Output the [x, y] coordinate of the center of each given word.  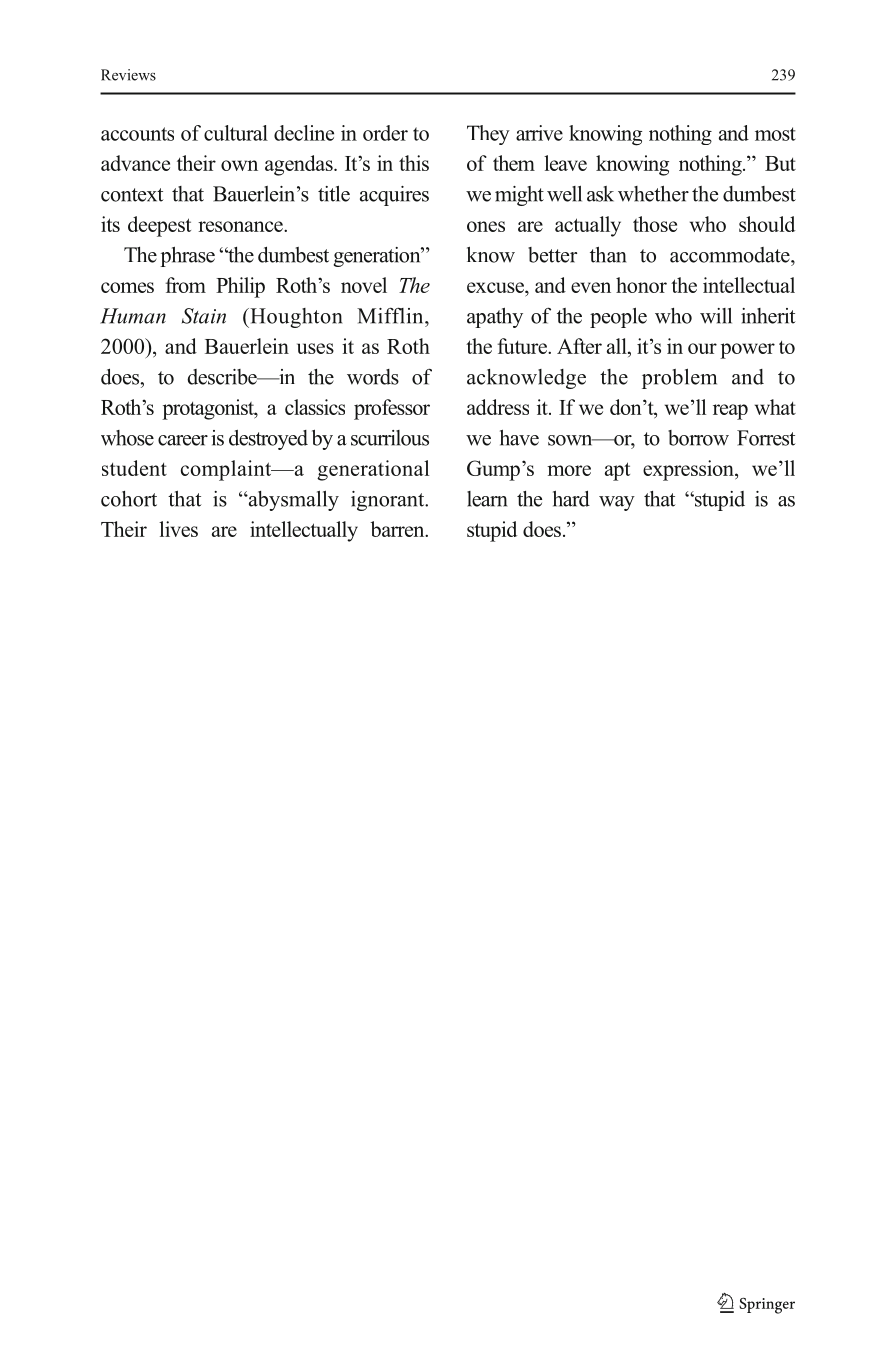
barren [398, 529]
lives [178, 529]
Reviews [128, 75]
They [488, 135]
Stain [204, 316]
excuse [496, 287]
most [775, 134]
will [716, 316]
